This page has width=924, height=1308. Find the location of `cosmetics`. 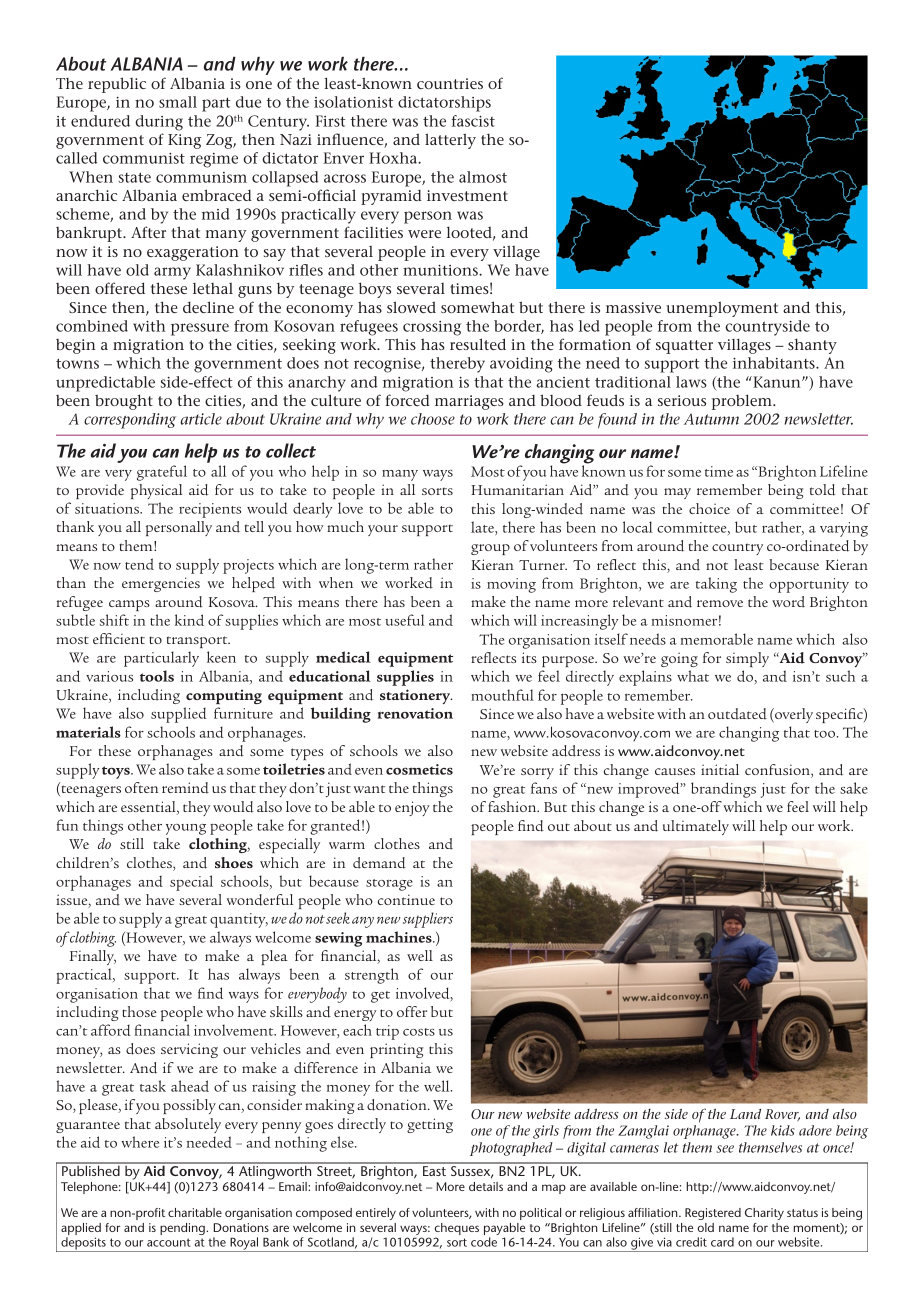

cosmetics is located at coordinates (419, 769).
